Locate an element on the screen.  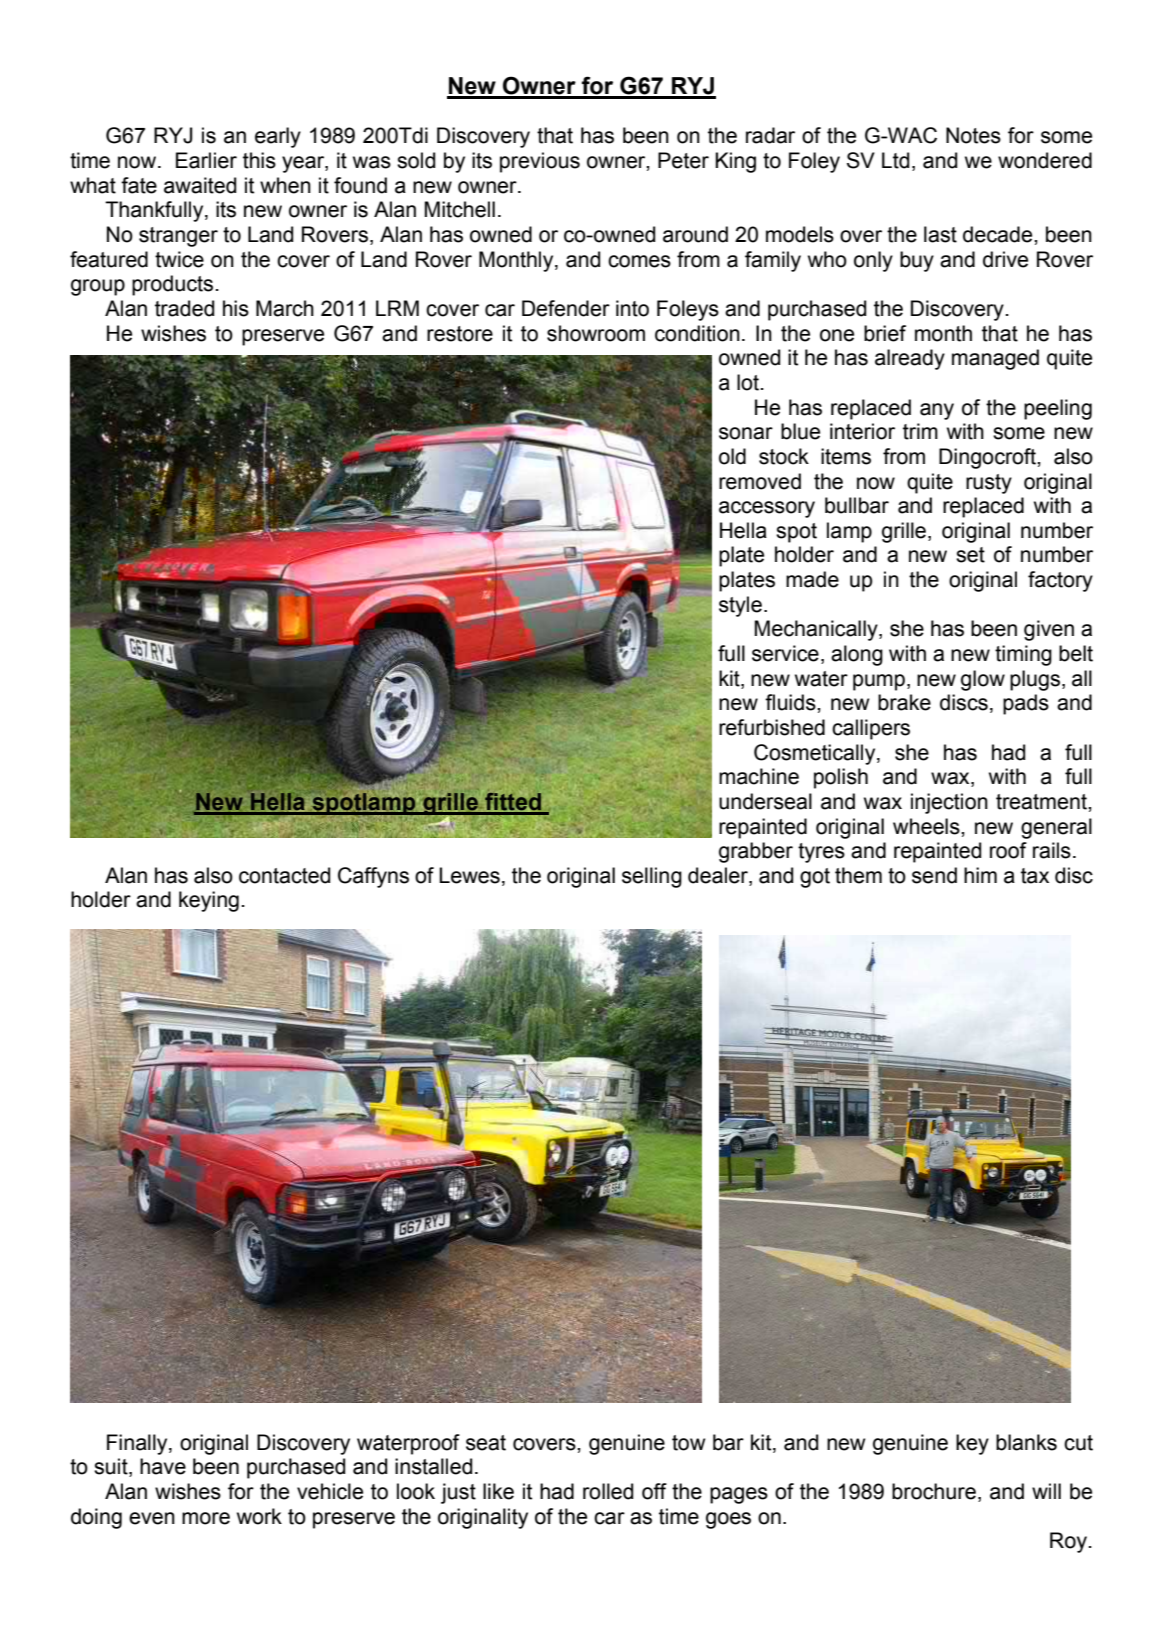
traded is located at coordinates (184, 308).
